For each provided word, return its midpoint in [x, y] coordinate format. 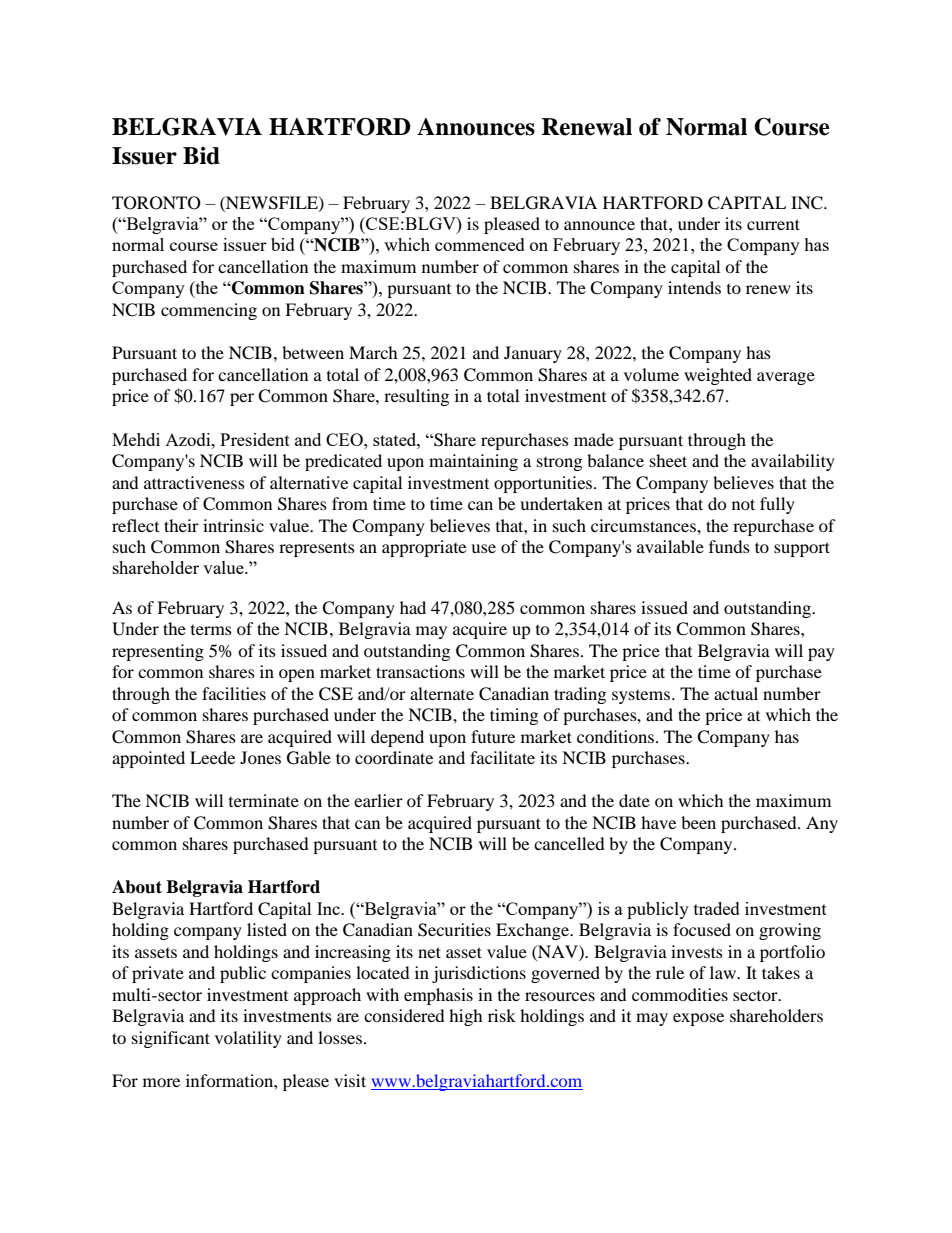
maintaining [473, 462]
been [698, 822]
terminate [264, 800]
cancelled [569, 843]
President [255, 439]
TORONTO [156, 203]
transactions [420, 671]
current [773, 224]
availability [793, 462]
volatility [248, 1039]
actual [736, 693]
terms [211, 630]
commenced [480, 244]
